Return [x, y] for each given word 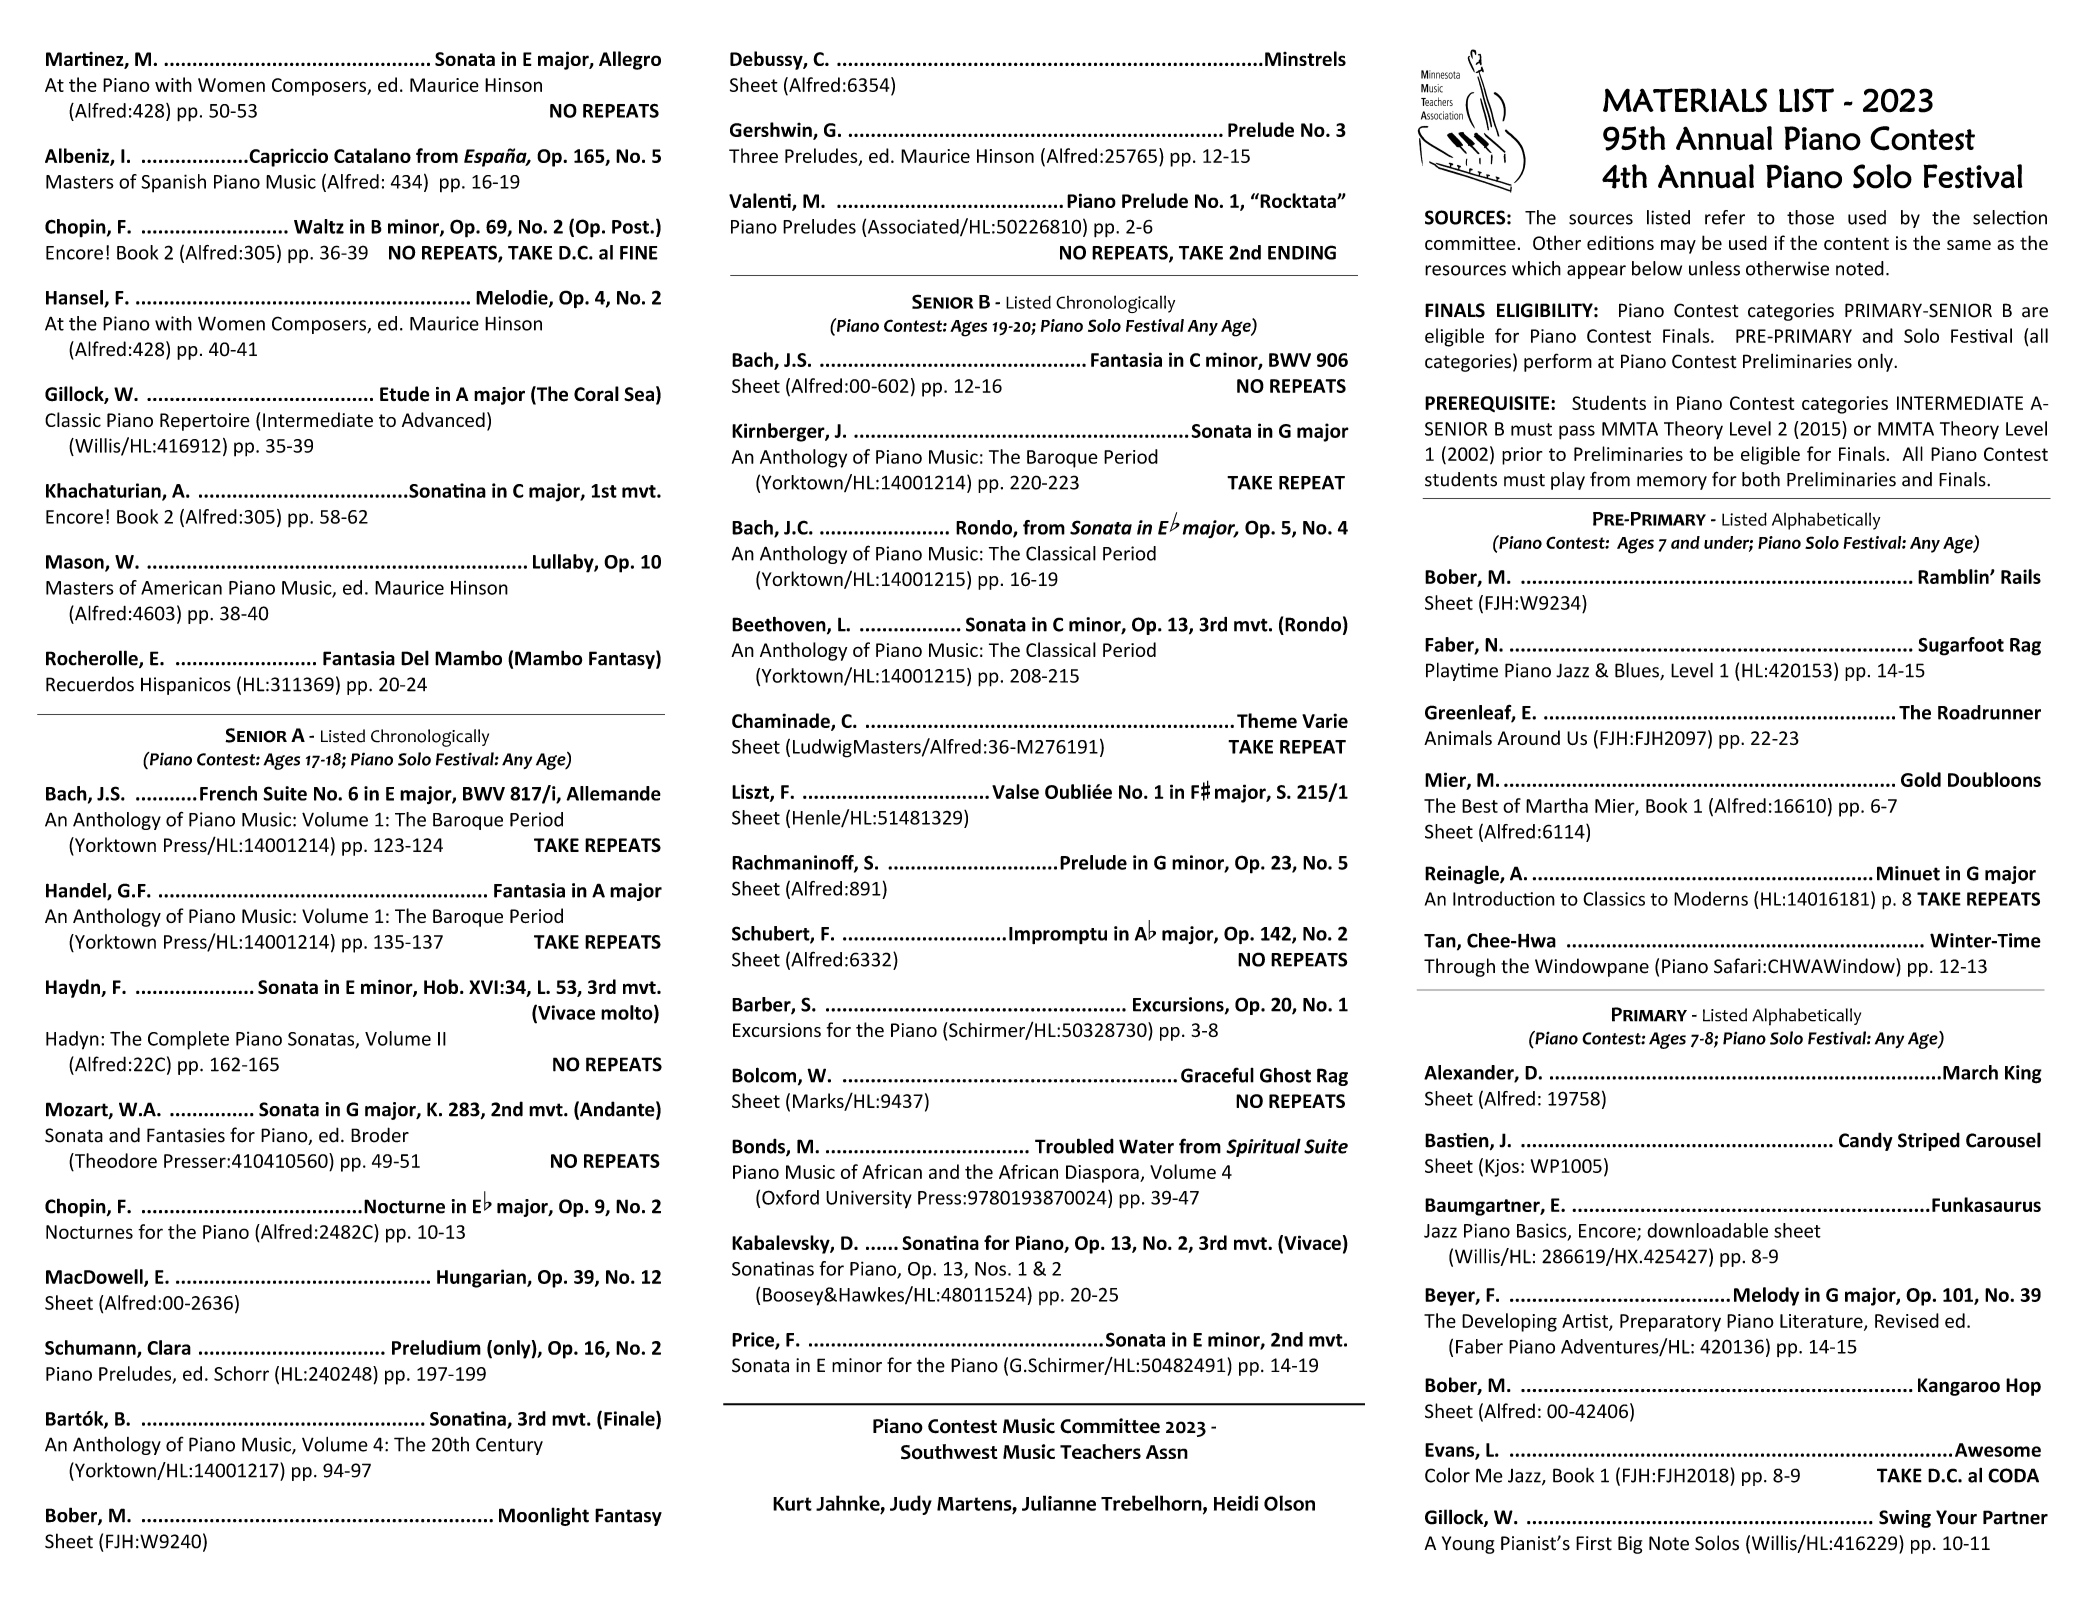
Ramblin [1954, 576]
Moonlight [544, 1516]
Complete [188, 1040]
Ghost [1285, 1075]
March [1970, 1072]
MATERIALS [1685, 100]
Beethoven [780, 625]
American [181, 587]
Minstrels [1305, 58]
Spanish [173, 183]
